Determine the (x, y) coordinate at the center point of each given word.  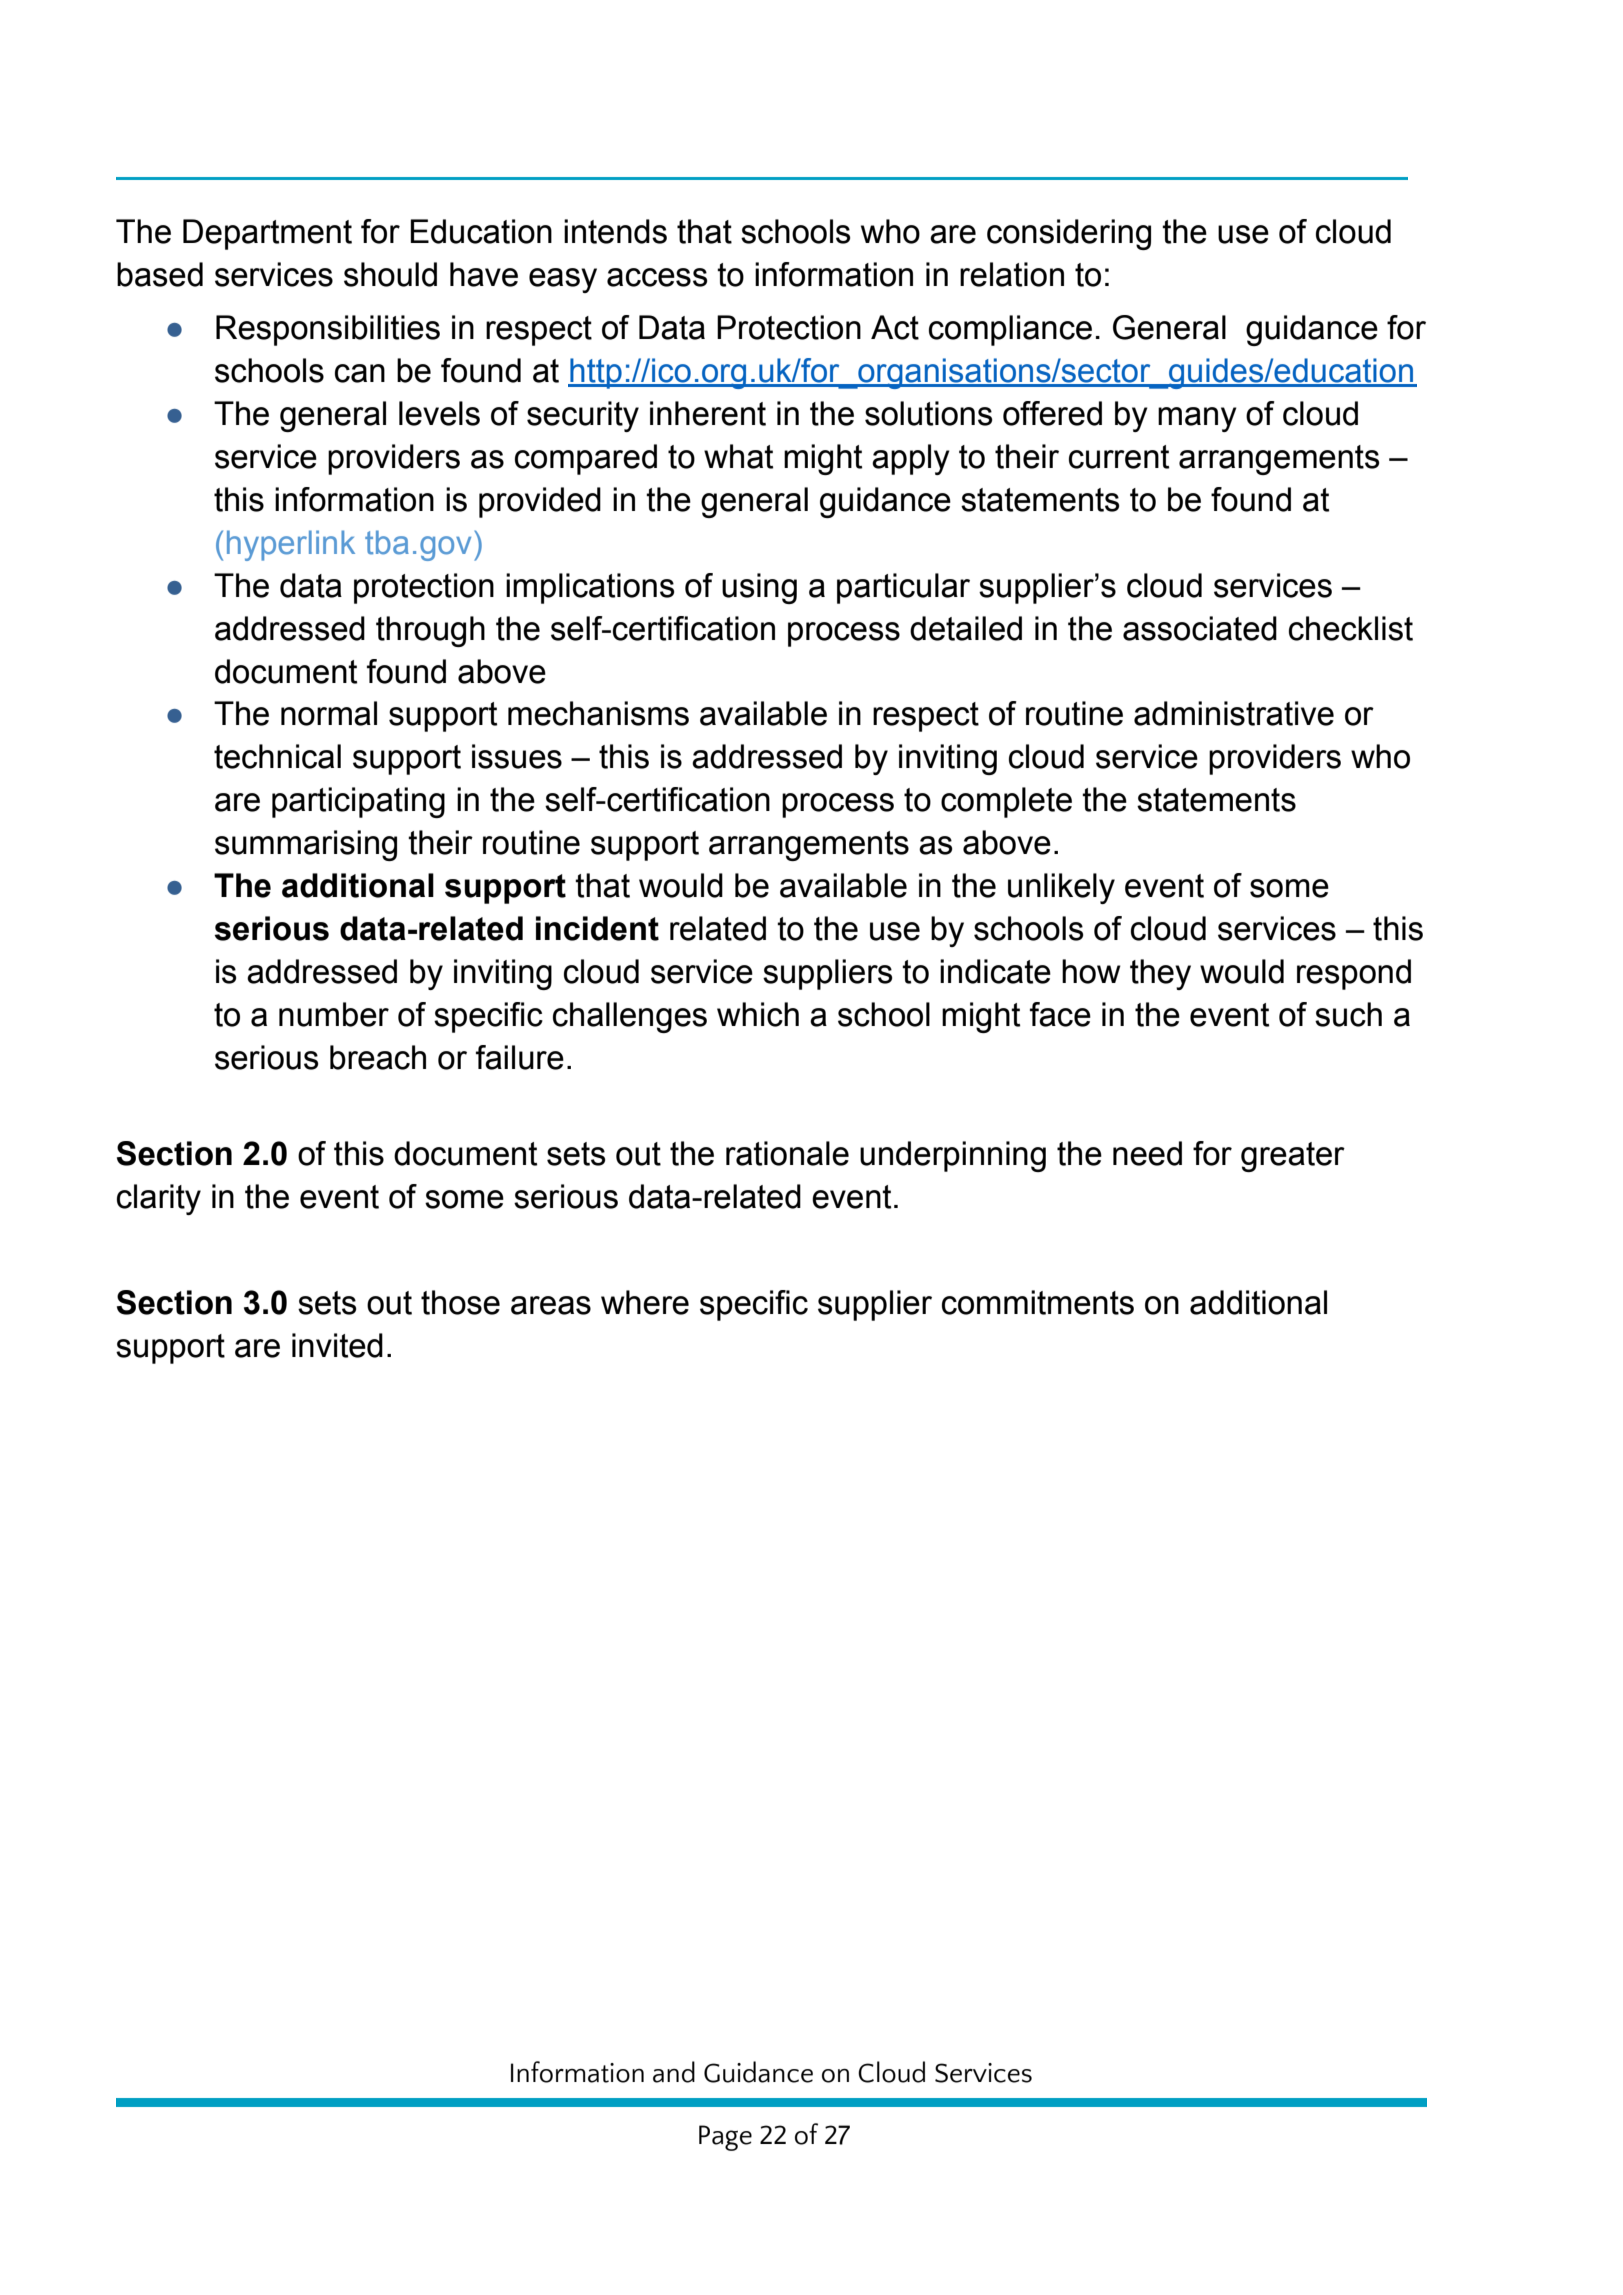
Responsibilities (328, 330)
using (759, 588)
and (674, 2072)
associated (1200, 628)
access (657, 277)
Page (725, 2138)
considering (1069, 234)
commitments (1038, 1302)
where (645, 1302)
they (1160, 974)
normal (329, 713)
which (758, 1014)
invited (337, 1345)
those (460, 1302)
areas (551, 1305)
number (334, 1014)
